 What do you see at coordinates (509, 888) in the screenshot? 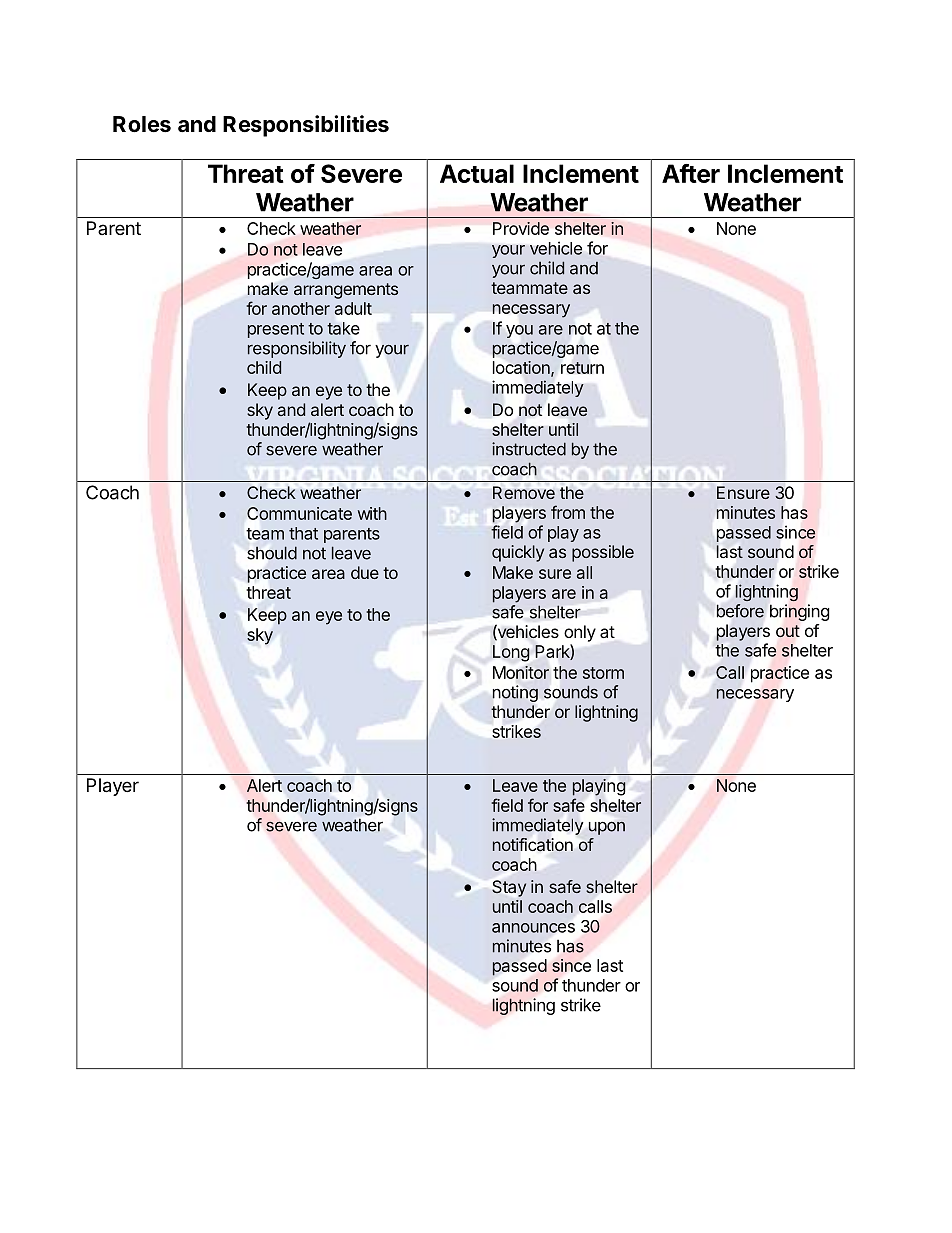
I see `Stay` at bounding box center [509, 888].
